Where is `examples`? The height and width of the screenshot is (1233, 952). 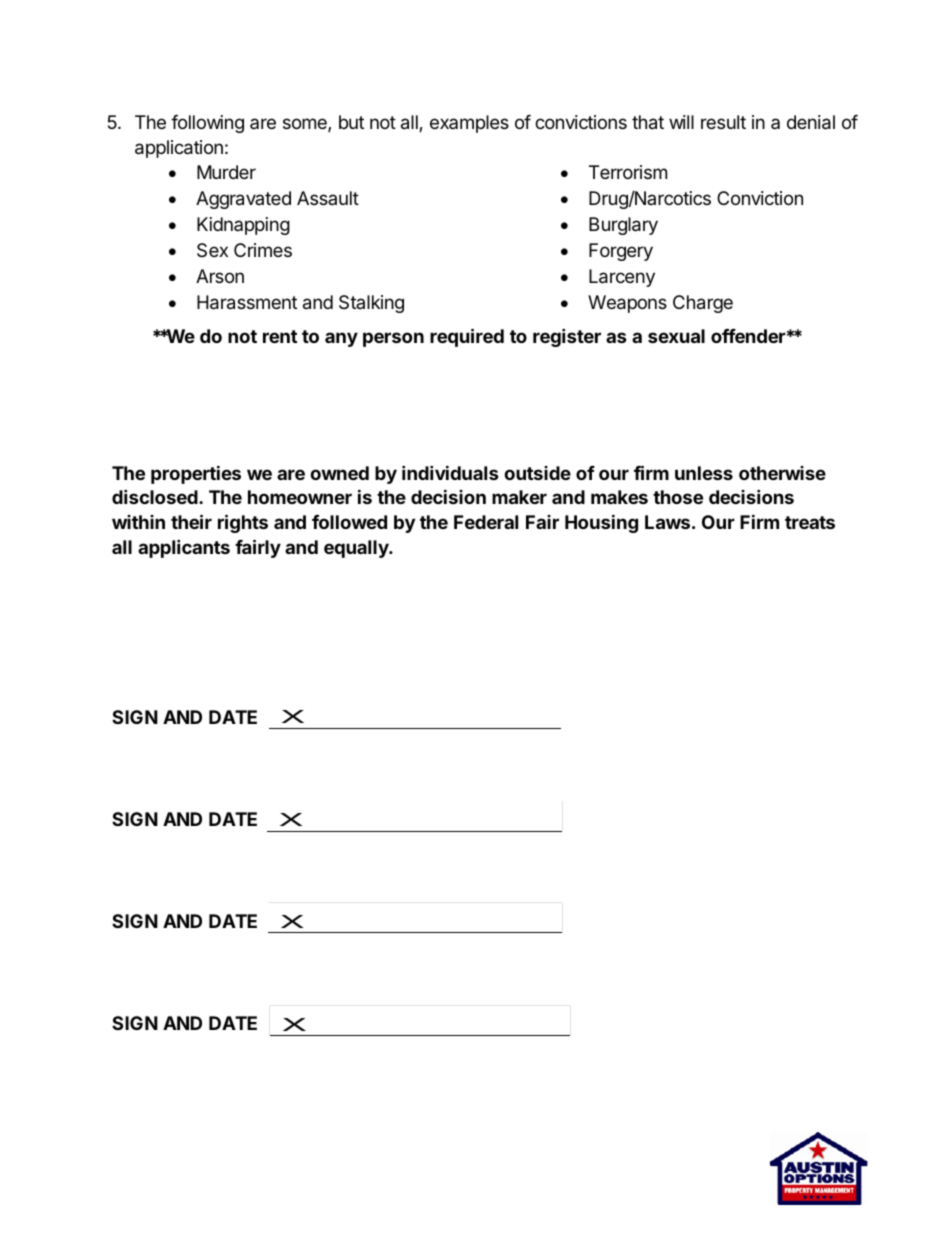
examples is located at coordinates (469, 124).
